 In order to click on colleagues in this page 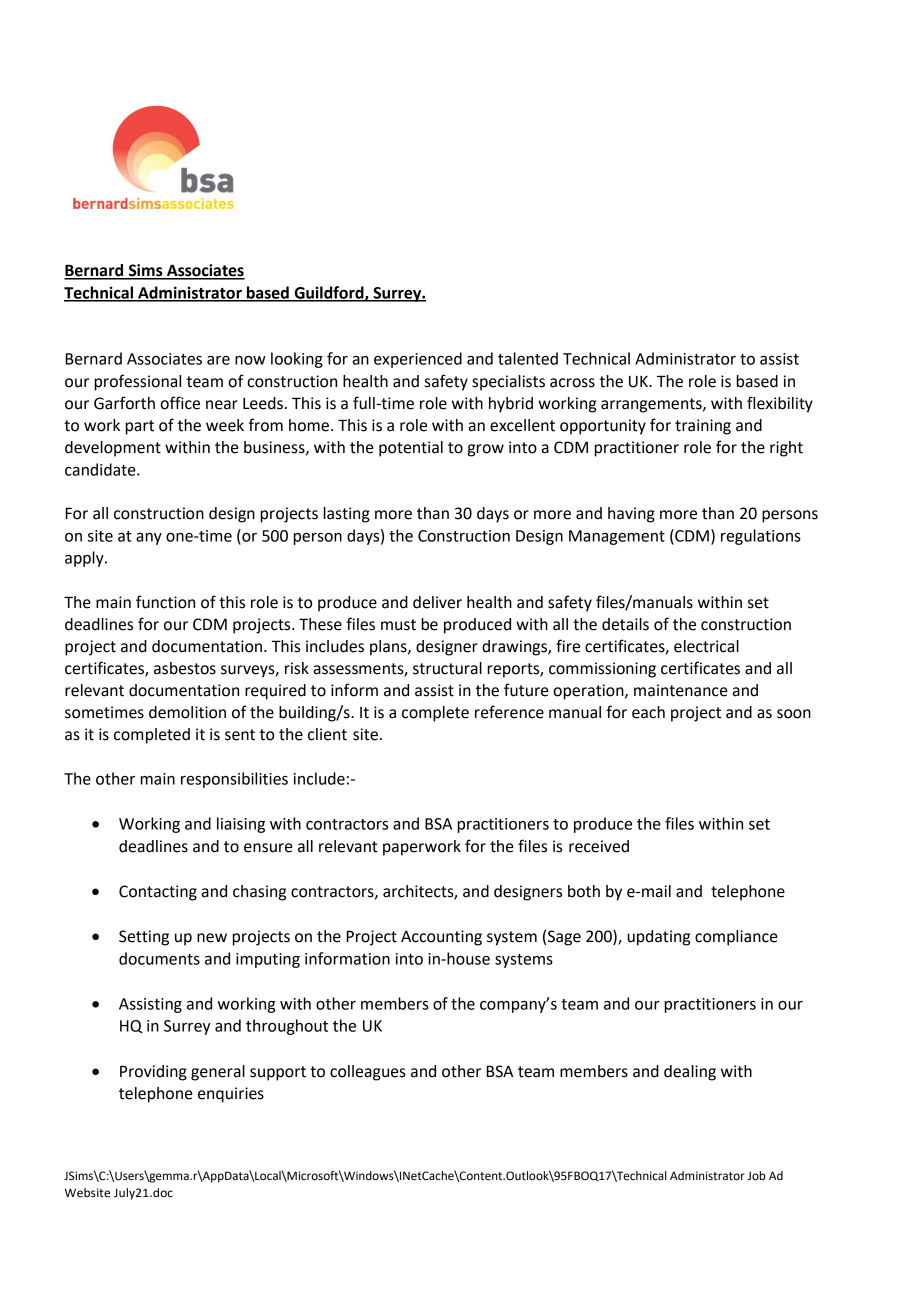, I will do `click(368, 1073)`.
